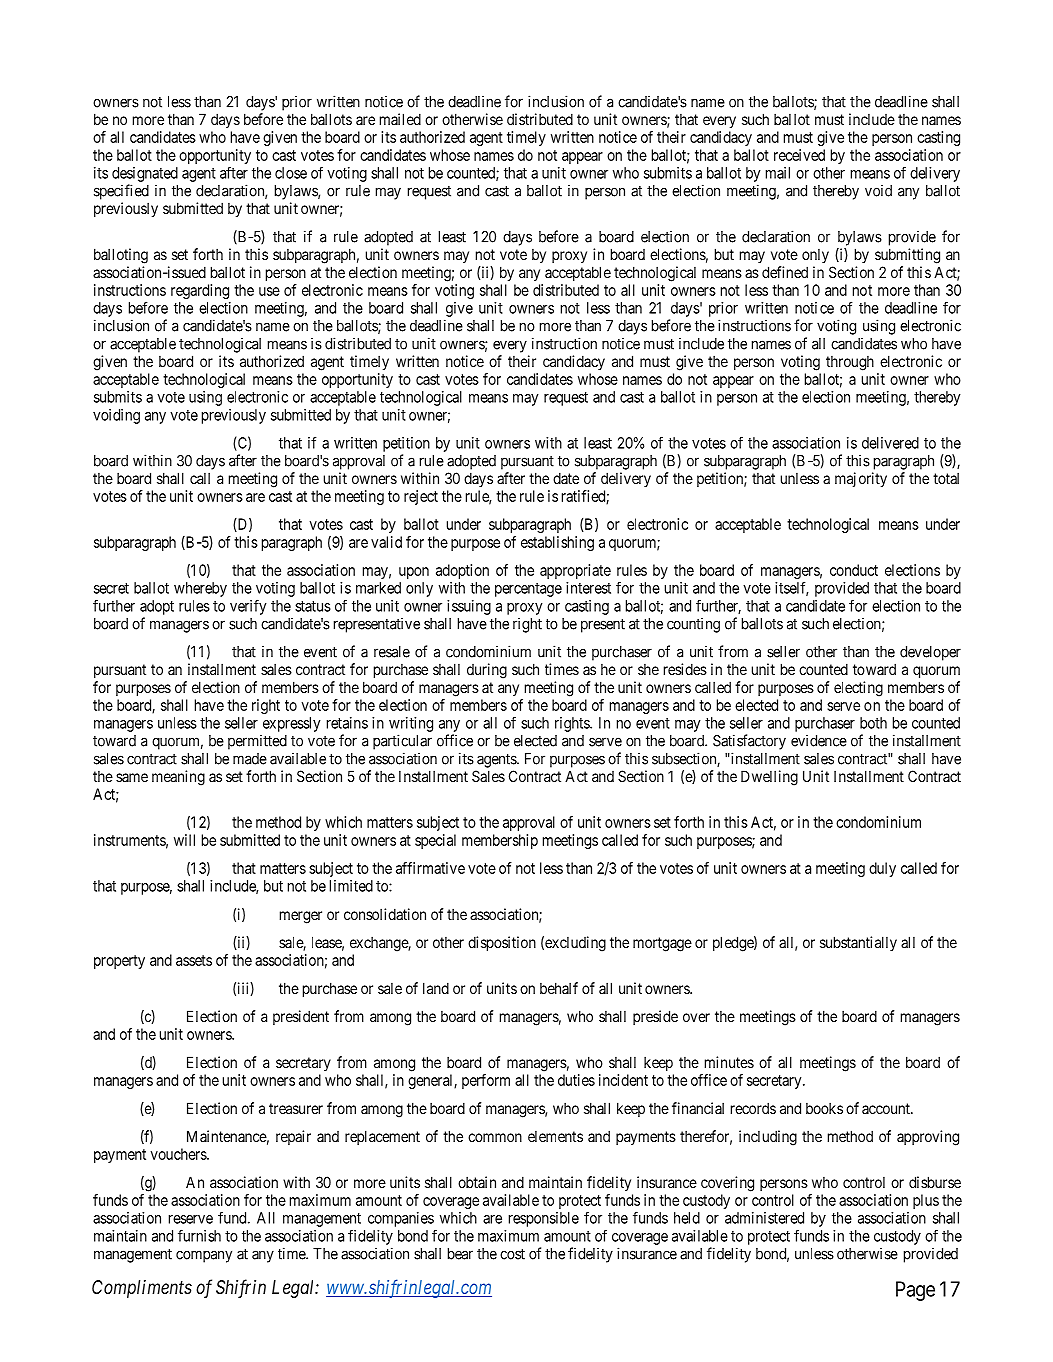  What do you see at coordinates (512, 1254) in the screenshot?
I see `cost` at bounding box center [512, 1254].
